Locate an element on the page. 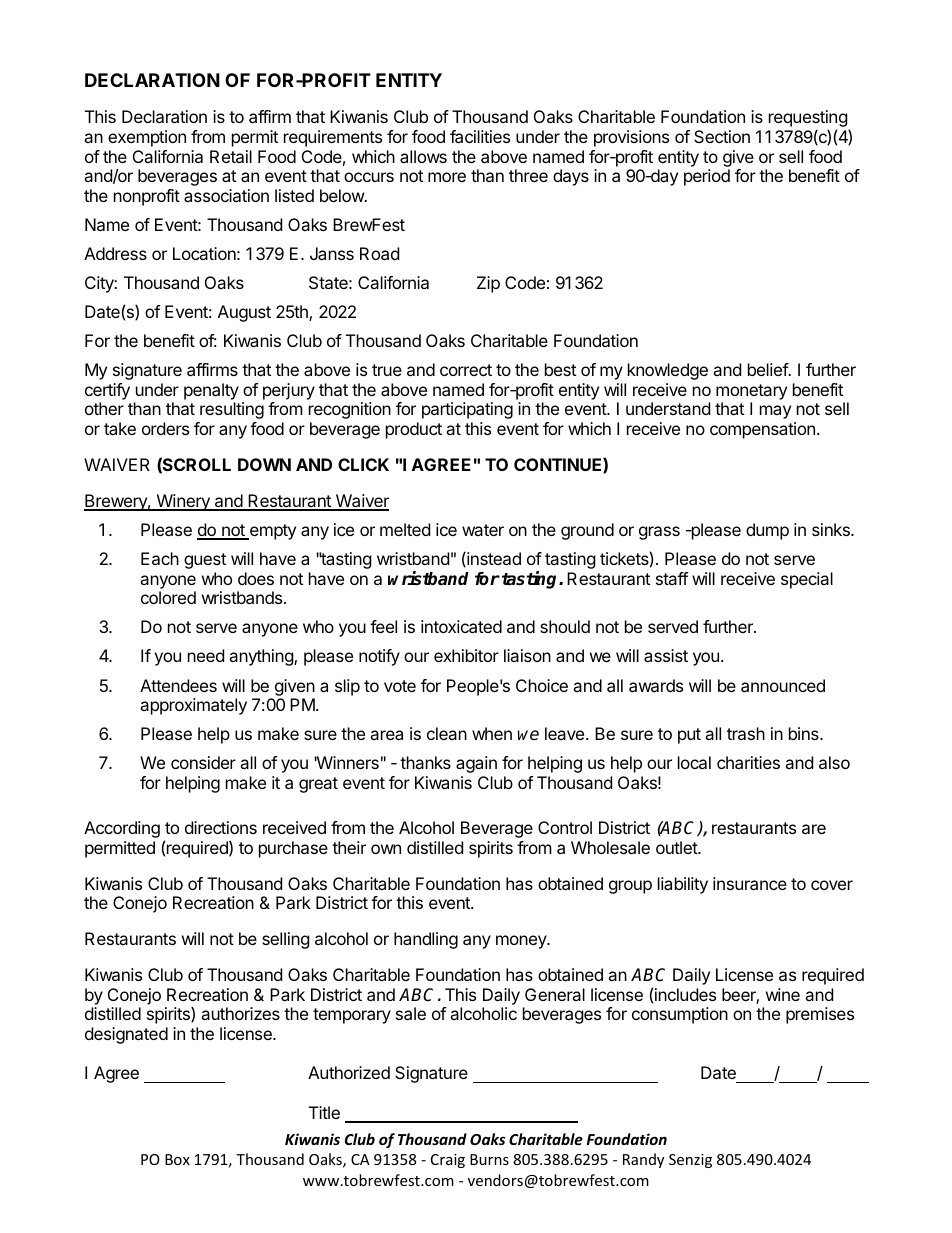  Burns is located at coordinates (489, 1159).
